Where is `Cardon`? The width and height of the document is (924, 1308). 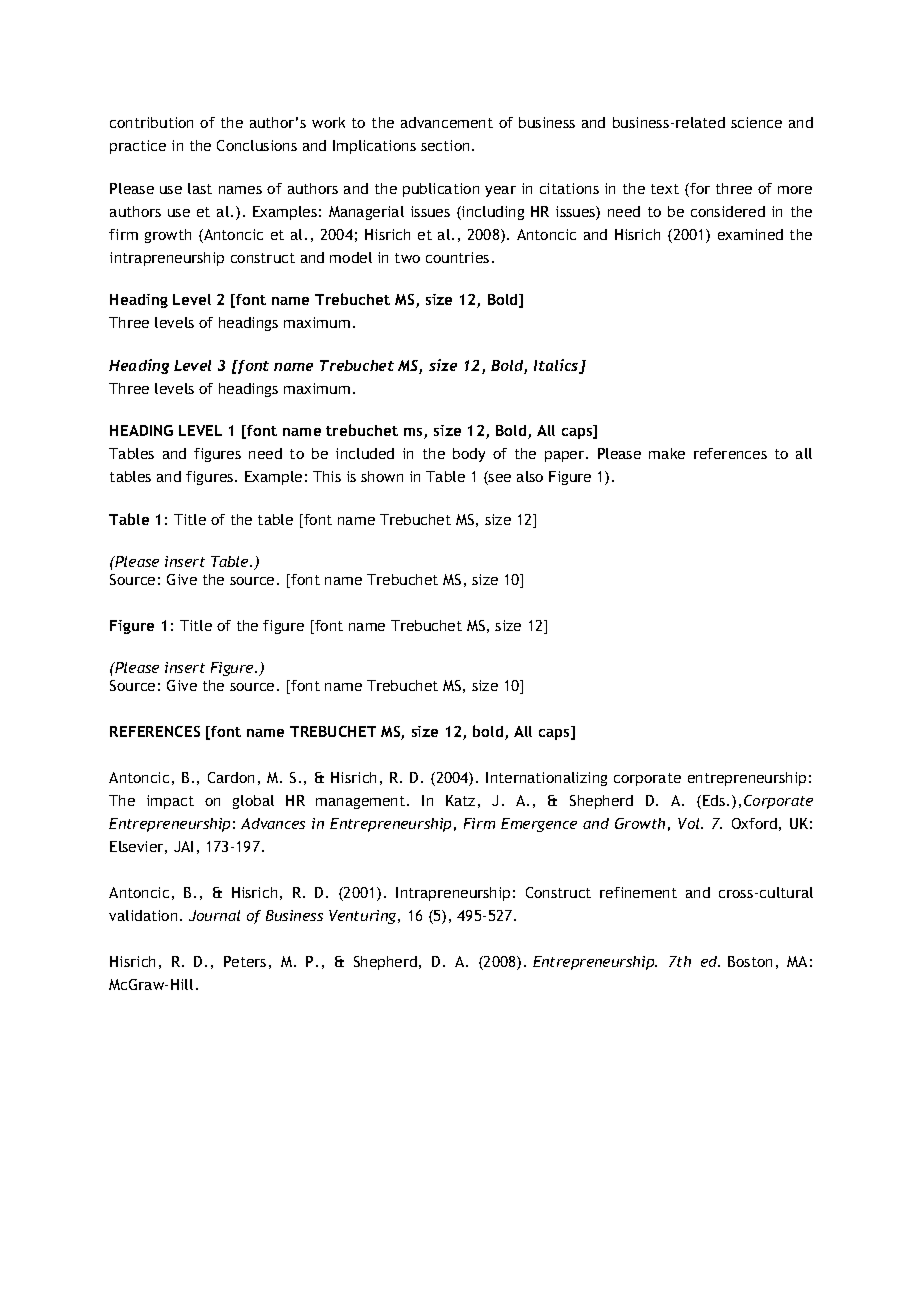 Cardon is located at coordinates (231, 777).
